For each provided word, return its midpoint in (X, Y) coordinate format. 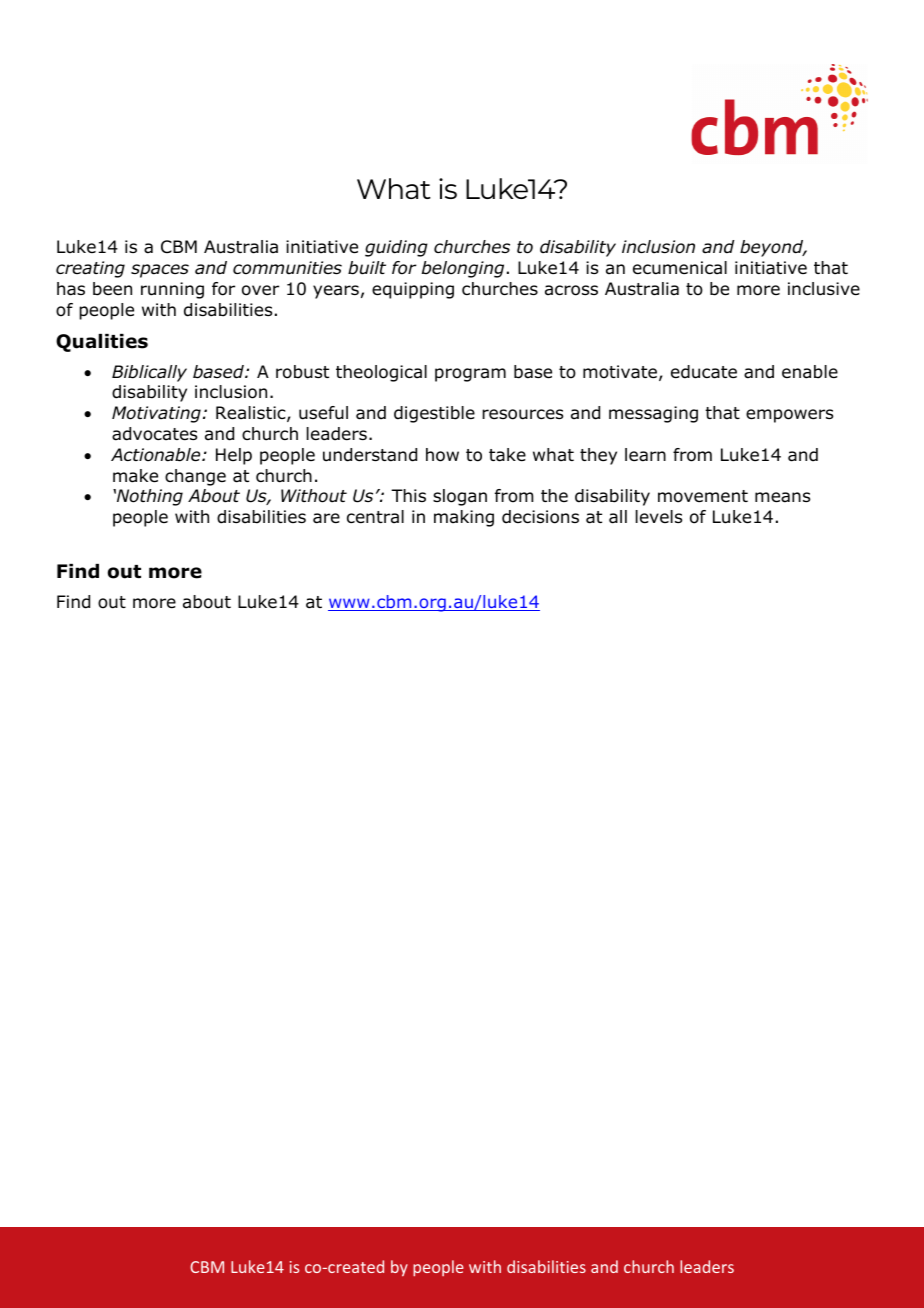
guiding (396, 248)
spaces (160, 271)
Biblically (149, 373)
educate (704, 372)
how (442, 455)
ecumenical (680, 268)
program (470, 375)
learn (645, 455)
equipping (413, 290)
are (326, 518)
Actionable (157, 455)
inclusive (824, 289)
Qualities (102, 343)
